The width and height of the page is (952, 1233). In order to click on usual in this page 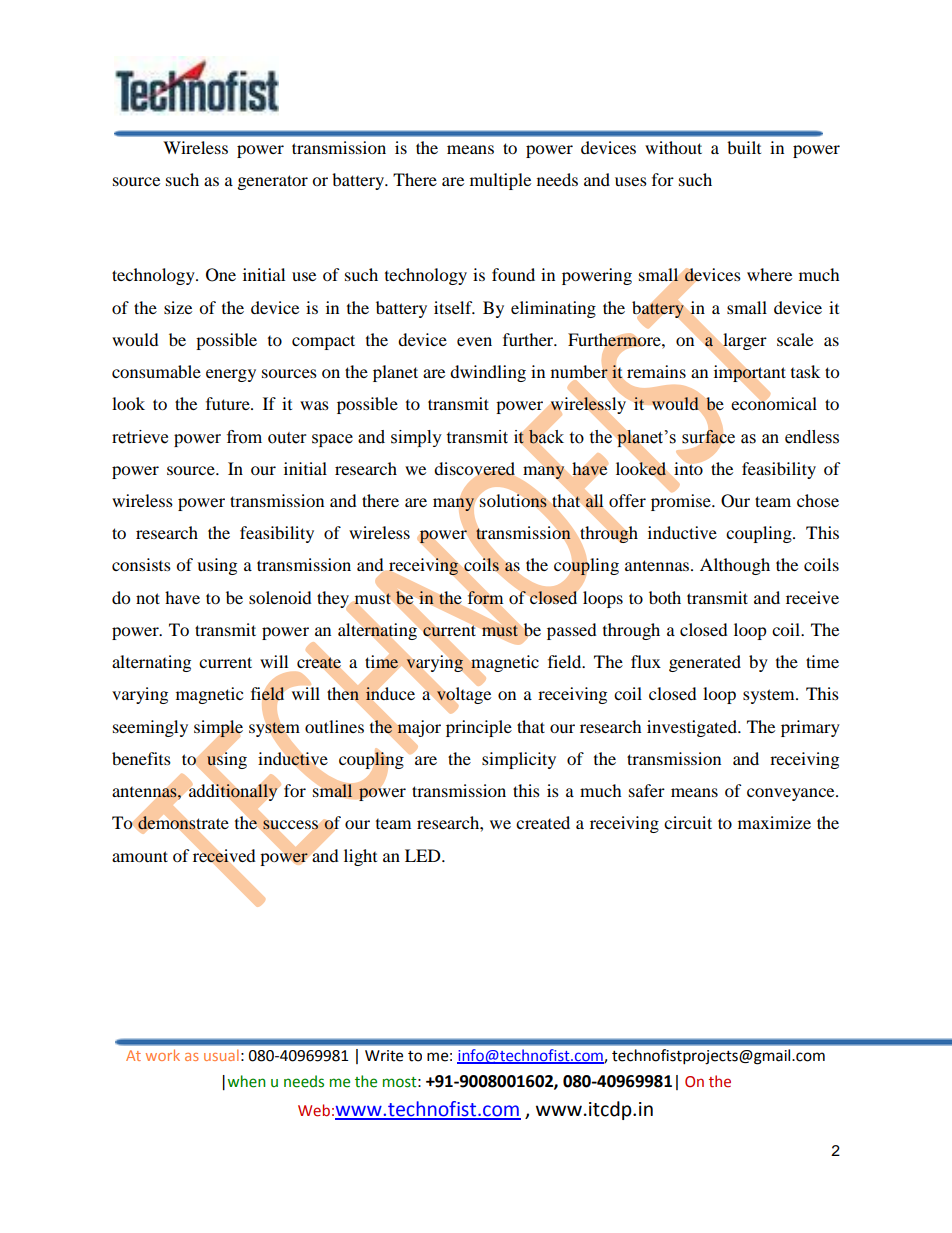, I will do `click(221, 1055)`.
